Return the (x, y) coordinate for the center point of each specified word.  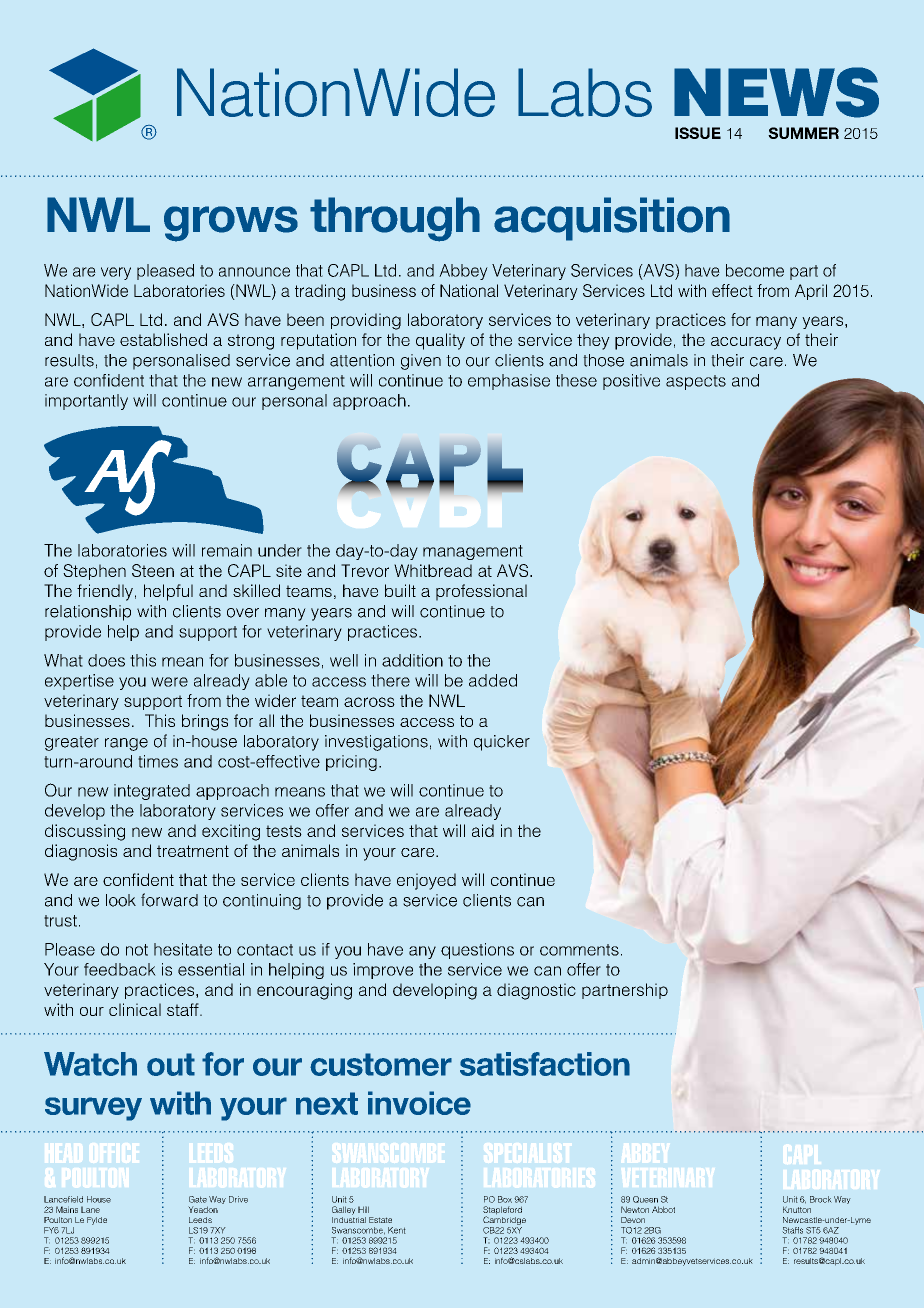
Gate (198, 1199)
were (169, 682)
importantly (86, 402)
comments (579, 950)
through (395, 219)
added (493, 680)
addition (412, 660)
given (421, 362)
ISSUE (698, 133)
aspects (696, 382)
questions (477, 951)
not (137, 950)
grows (231, 224)
